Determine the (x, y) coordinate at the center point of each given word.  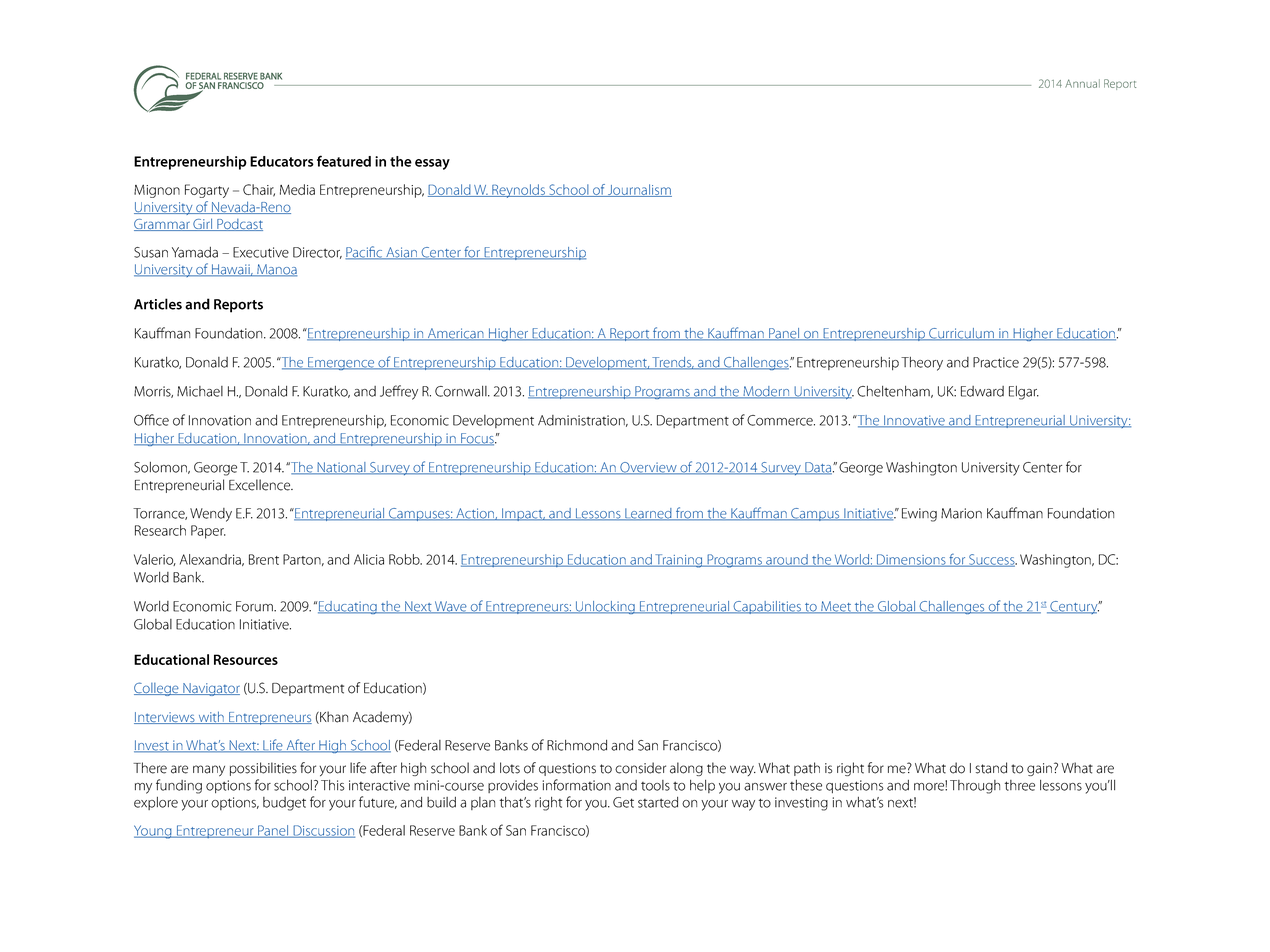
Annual (1082, 83)
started (658, 802)
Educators (282, 161)
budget (284, 804)
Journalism (639, 190)
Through (975, 787)
